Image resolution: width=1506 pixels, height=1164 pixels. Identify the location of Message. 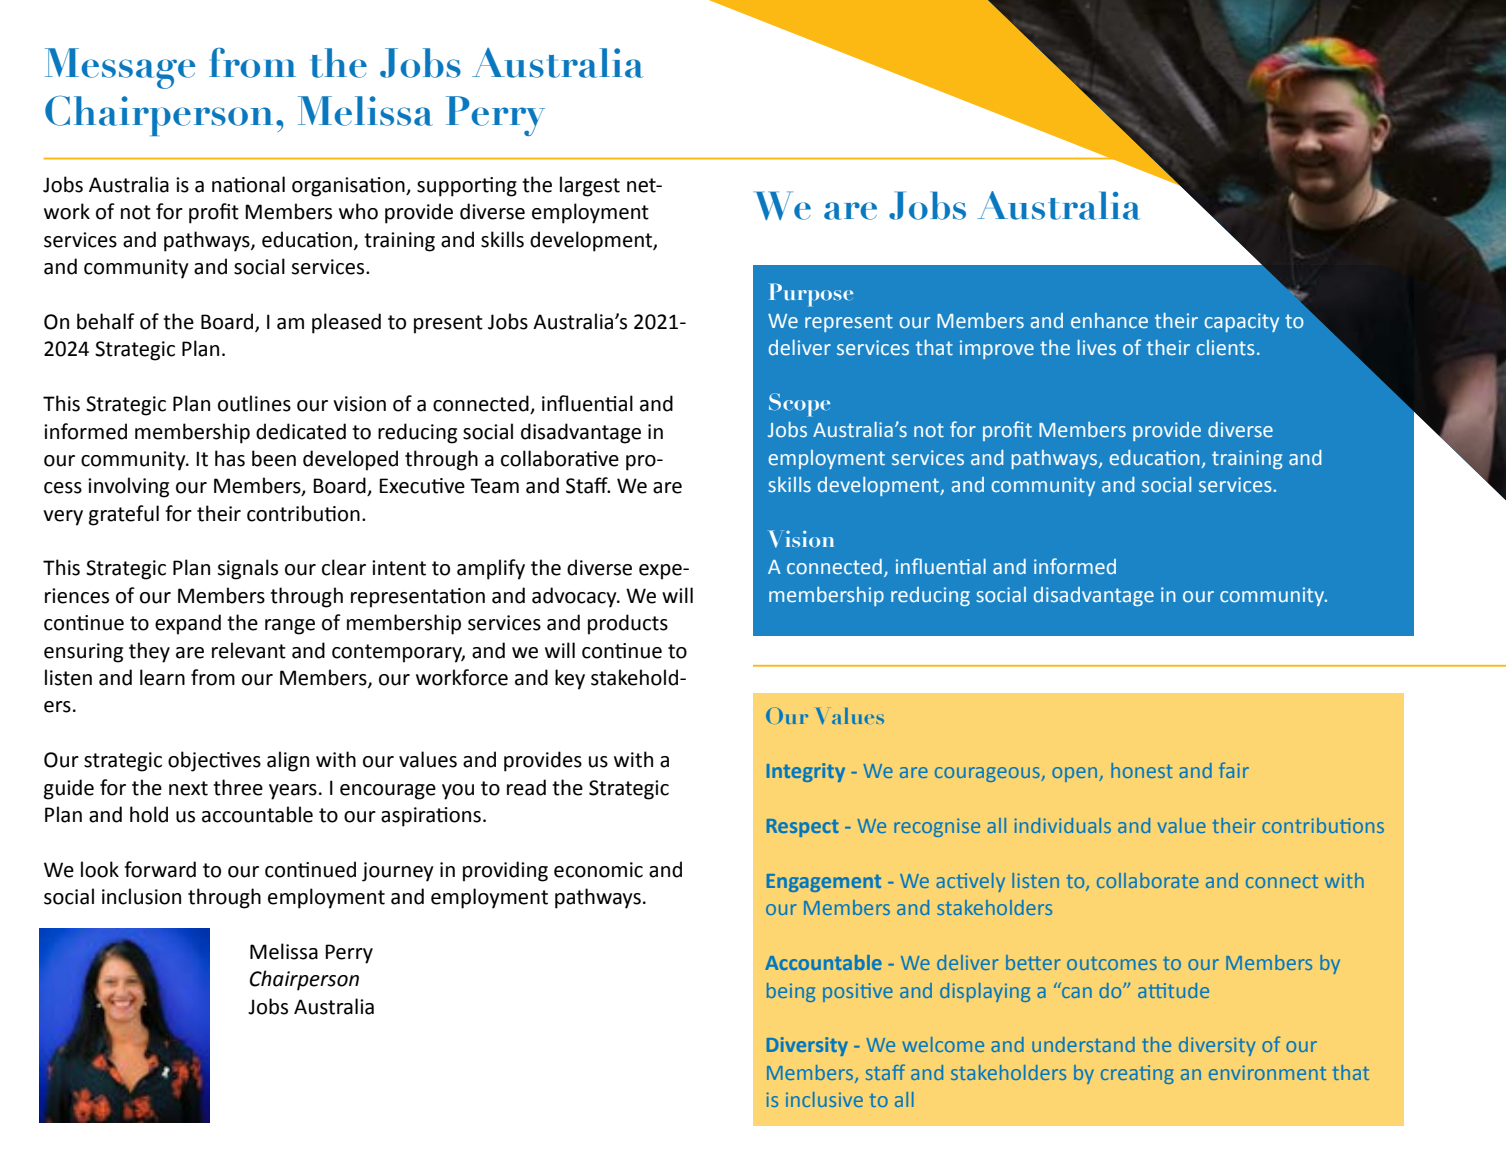
(120, 68).
